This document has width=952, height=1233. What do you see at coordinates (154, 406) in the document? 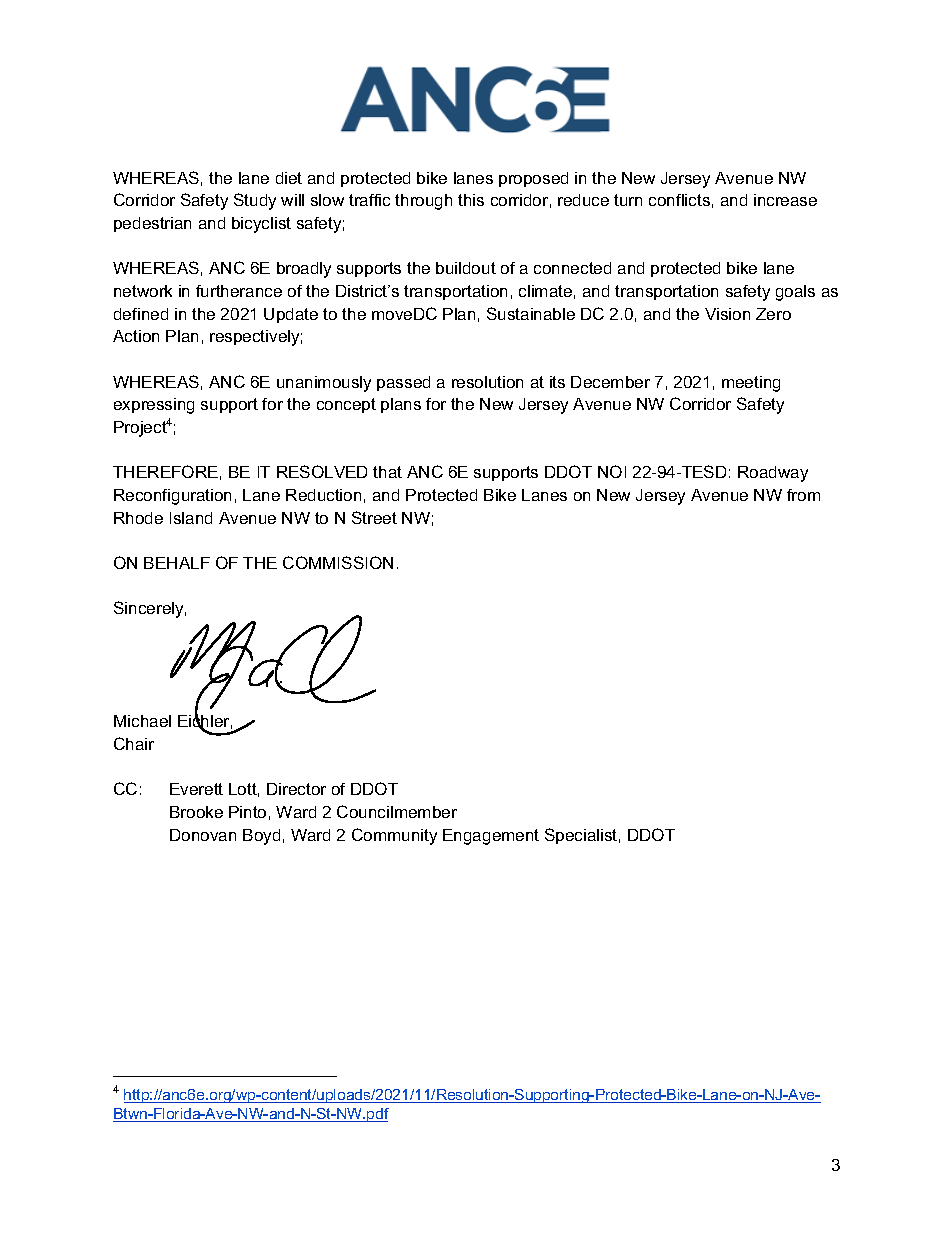
I see `expressing` at bounding box center [154, 406].
